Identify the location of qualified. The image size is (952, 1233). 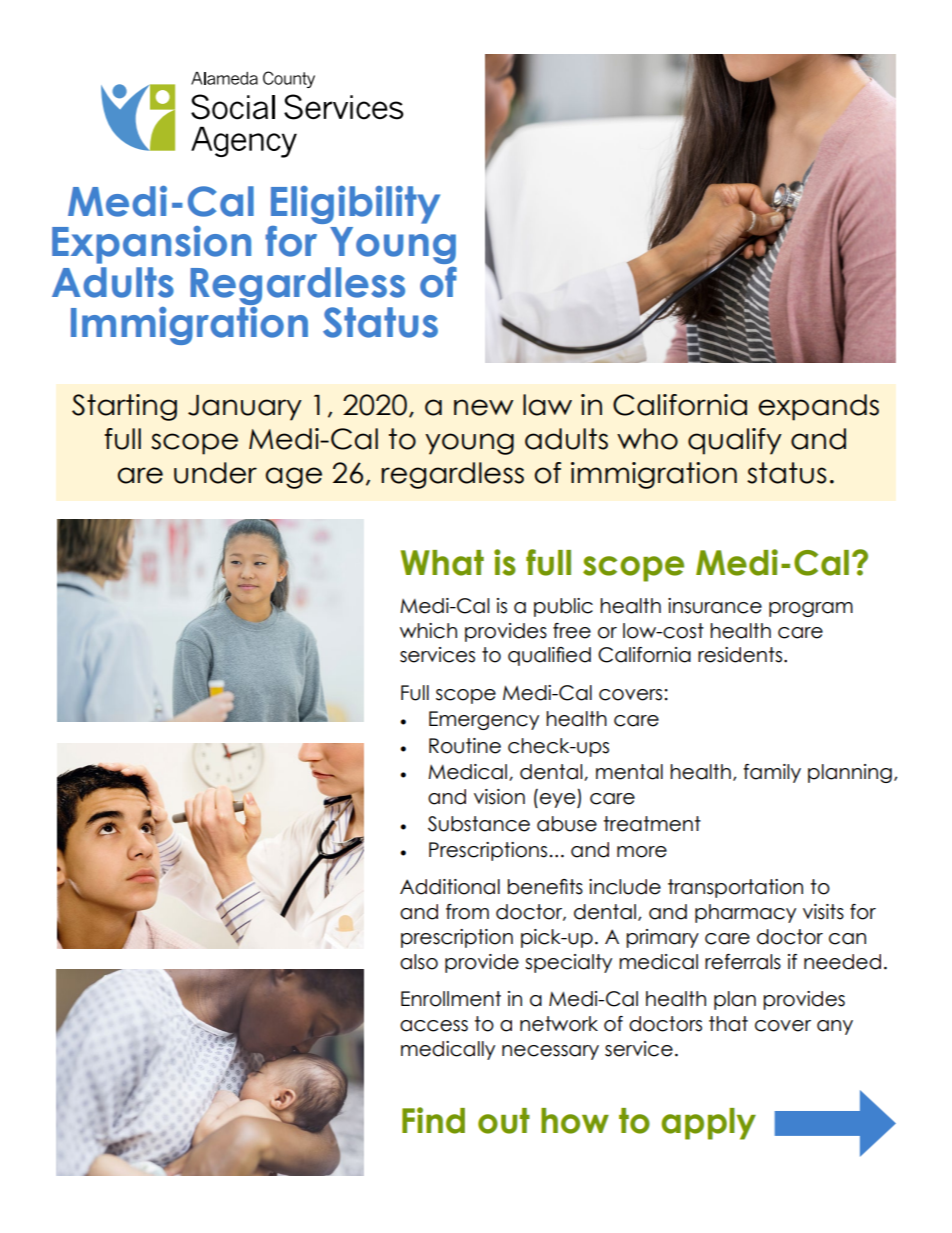
(549, 656).
